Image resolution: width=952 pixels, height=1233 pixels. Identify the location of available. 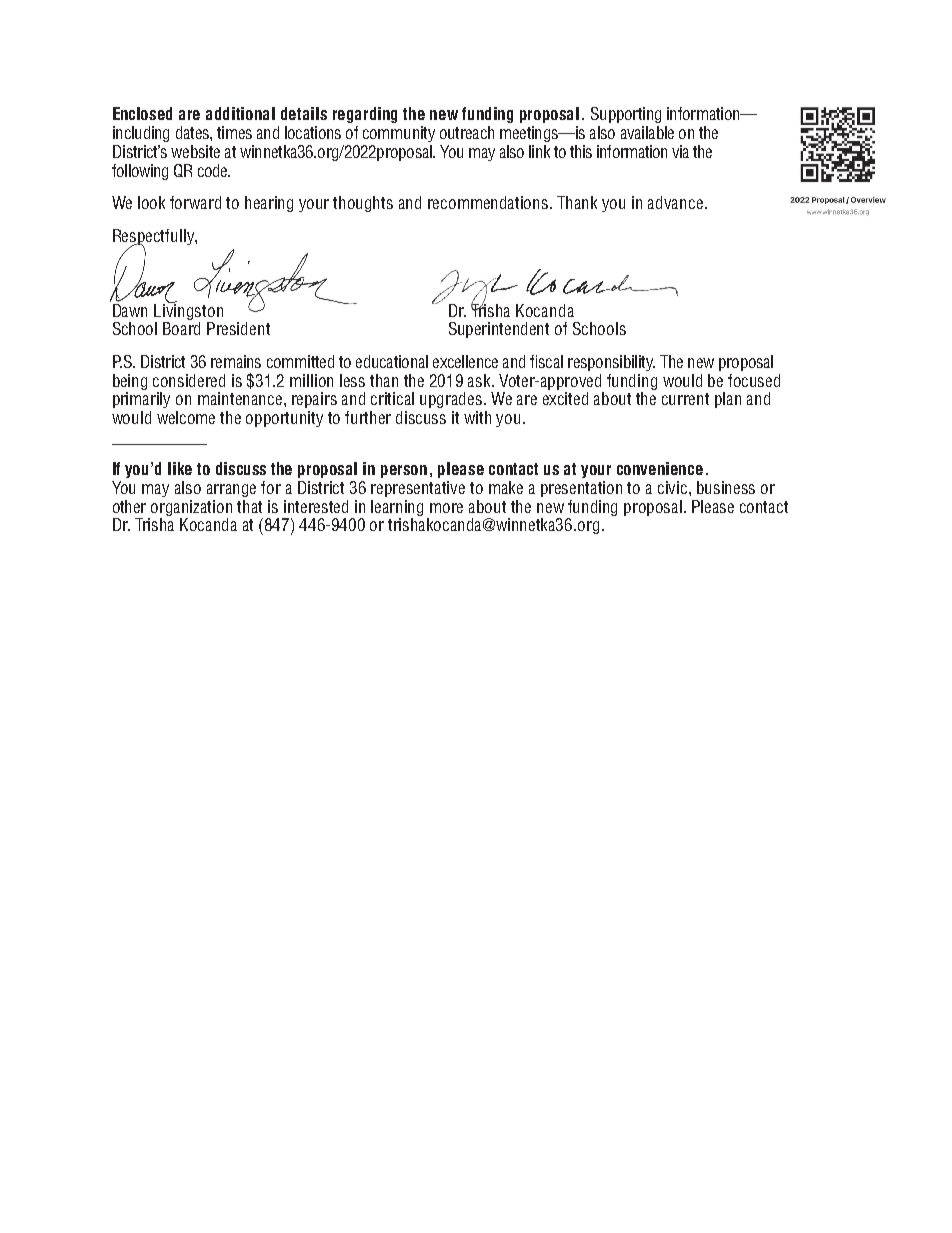
(647, 132).
